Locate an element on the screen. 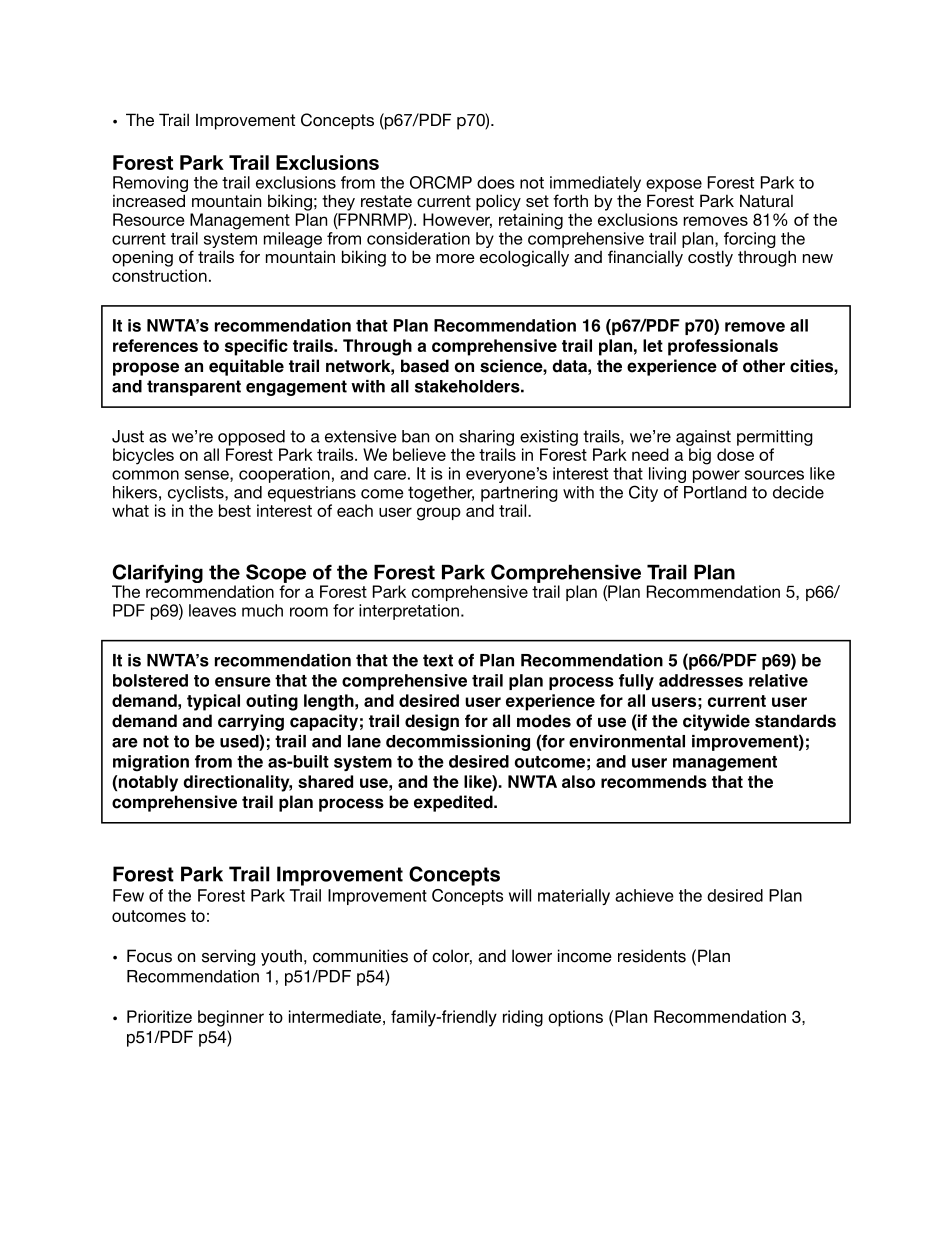 This screenshot has width=952, height=1233. power is located at coordinates (716, 476).
